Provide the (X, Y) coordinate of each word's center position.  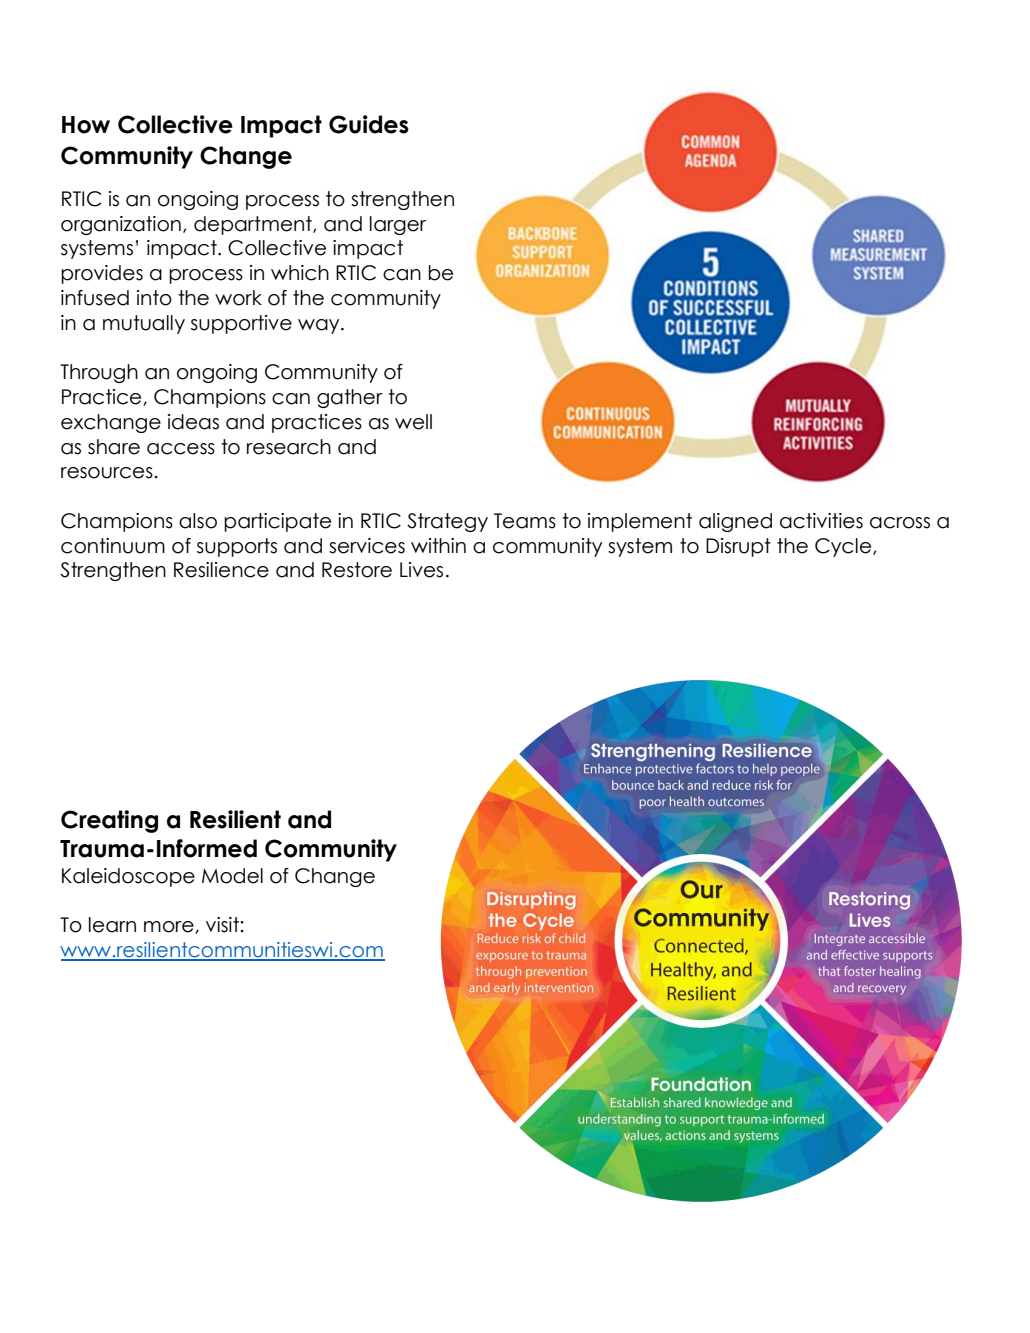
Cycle (844, 547)
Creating (109, 821)
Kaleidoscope (128, 877)
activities (821, 521)
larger (398, 225)
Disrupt (738, 547)
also (198, 521)
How (86, 125)
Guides (369, 124)
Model (232, 876)
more (170, 927)
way (320, 326)
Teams (525, 521)
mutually (144, 324)
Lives (421, 570)
